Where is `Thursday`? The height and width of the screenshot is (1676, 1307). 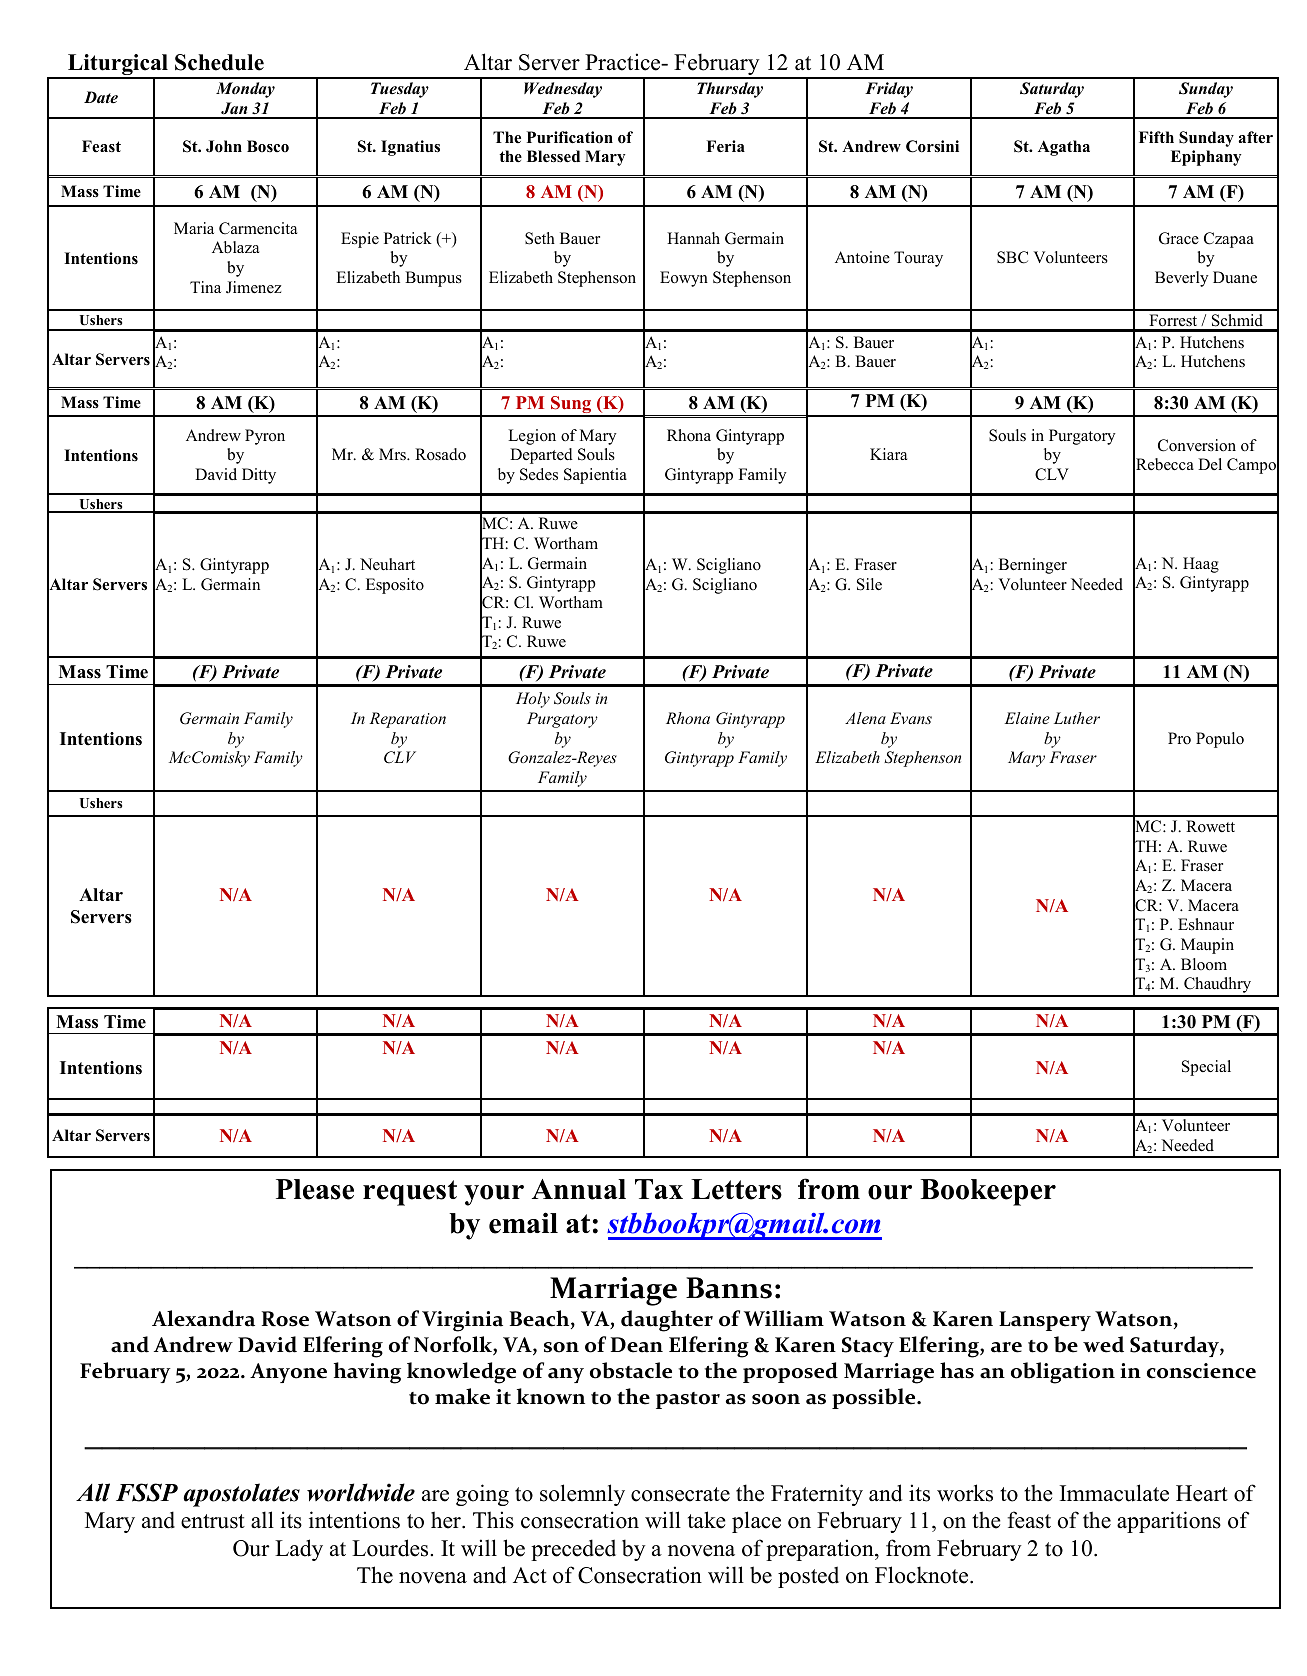
Thursday is located at coordinates (730, 90).
